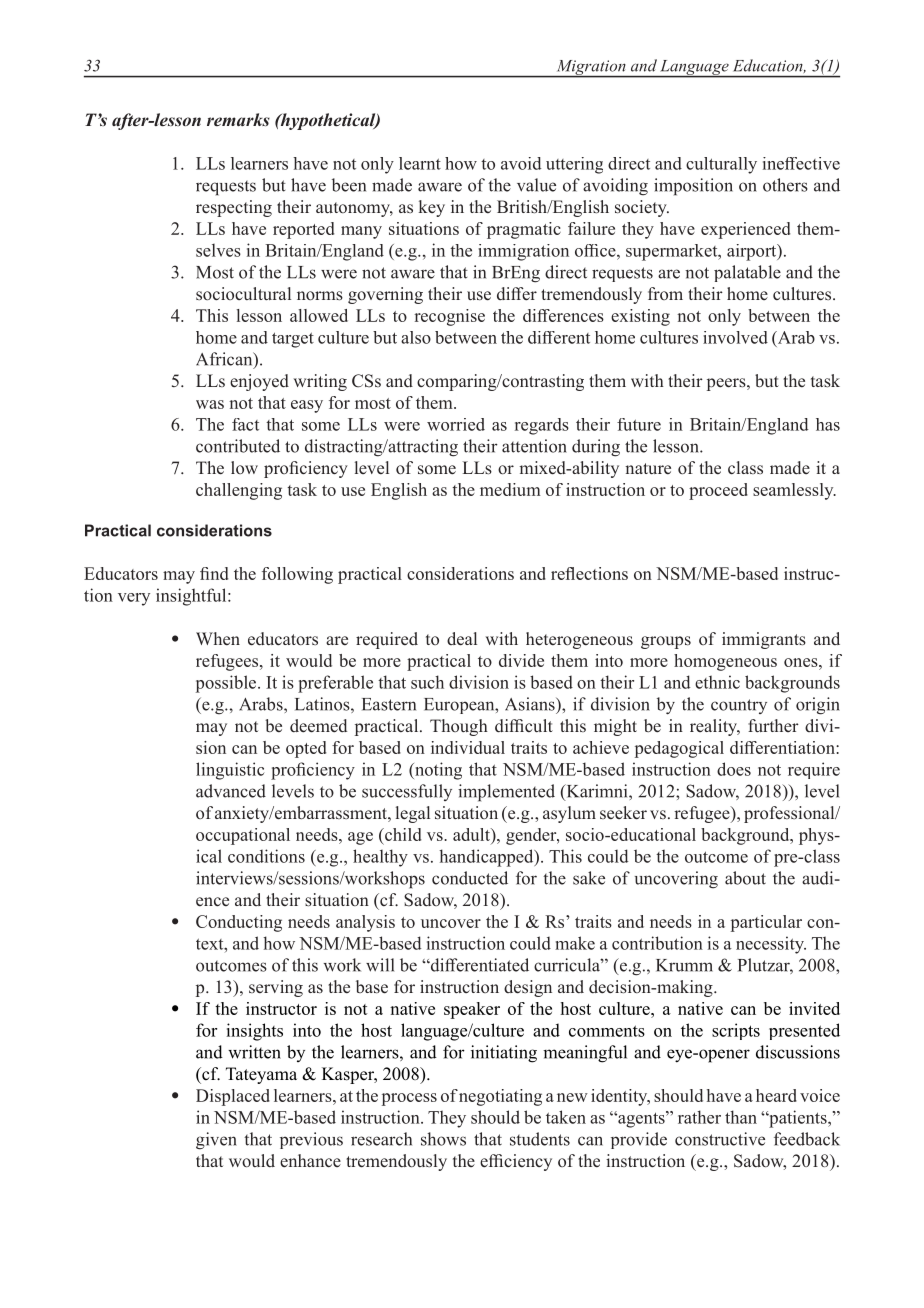 The image size is (924, 1308). I want to click on challenging, so click(239, 491).
